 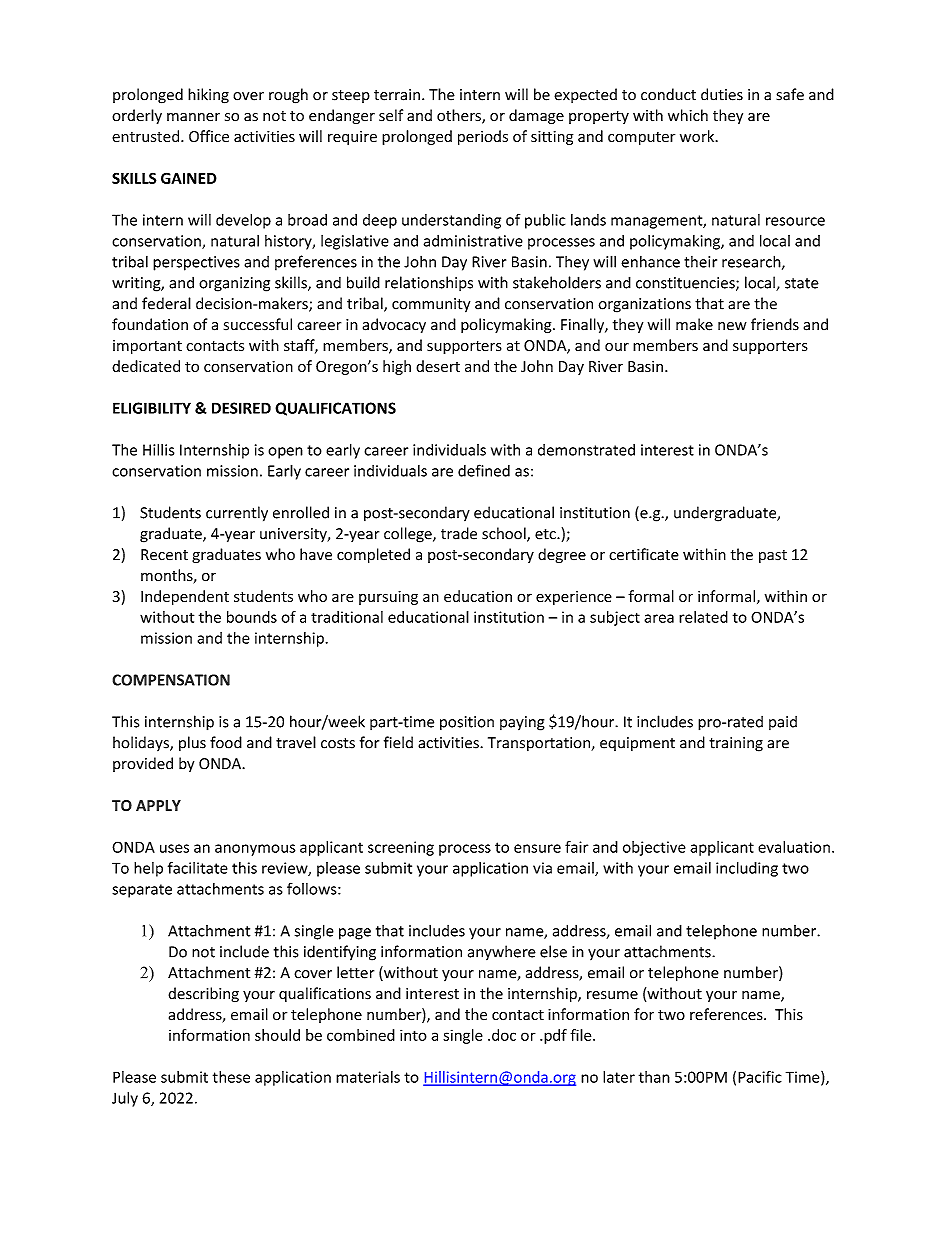 I want to click on Independent, so click(x=185, y=597).
